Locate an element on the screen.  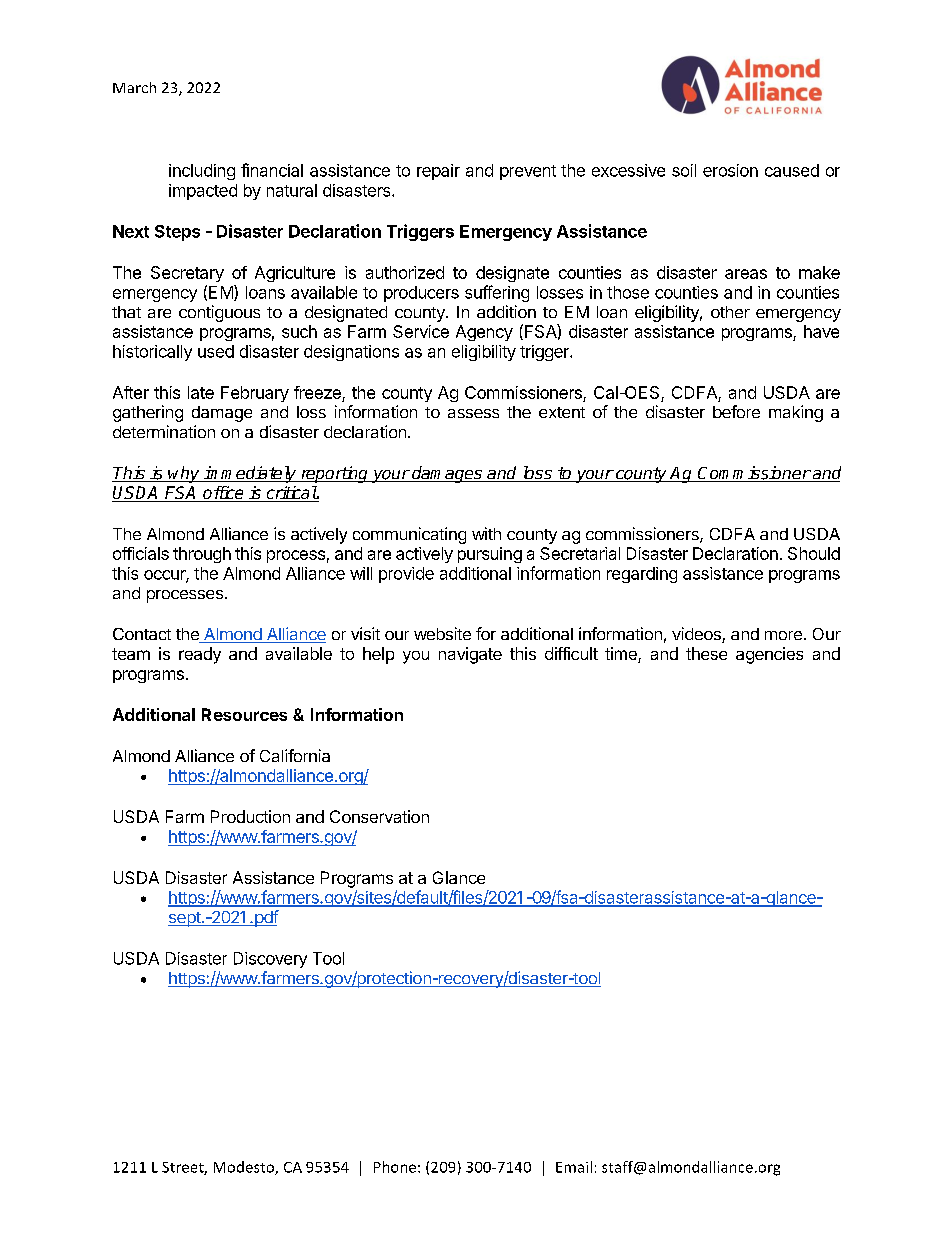
erosion is located at coordinates (730, 170).
